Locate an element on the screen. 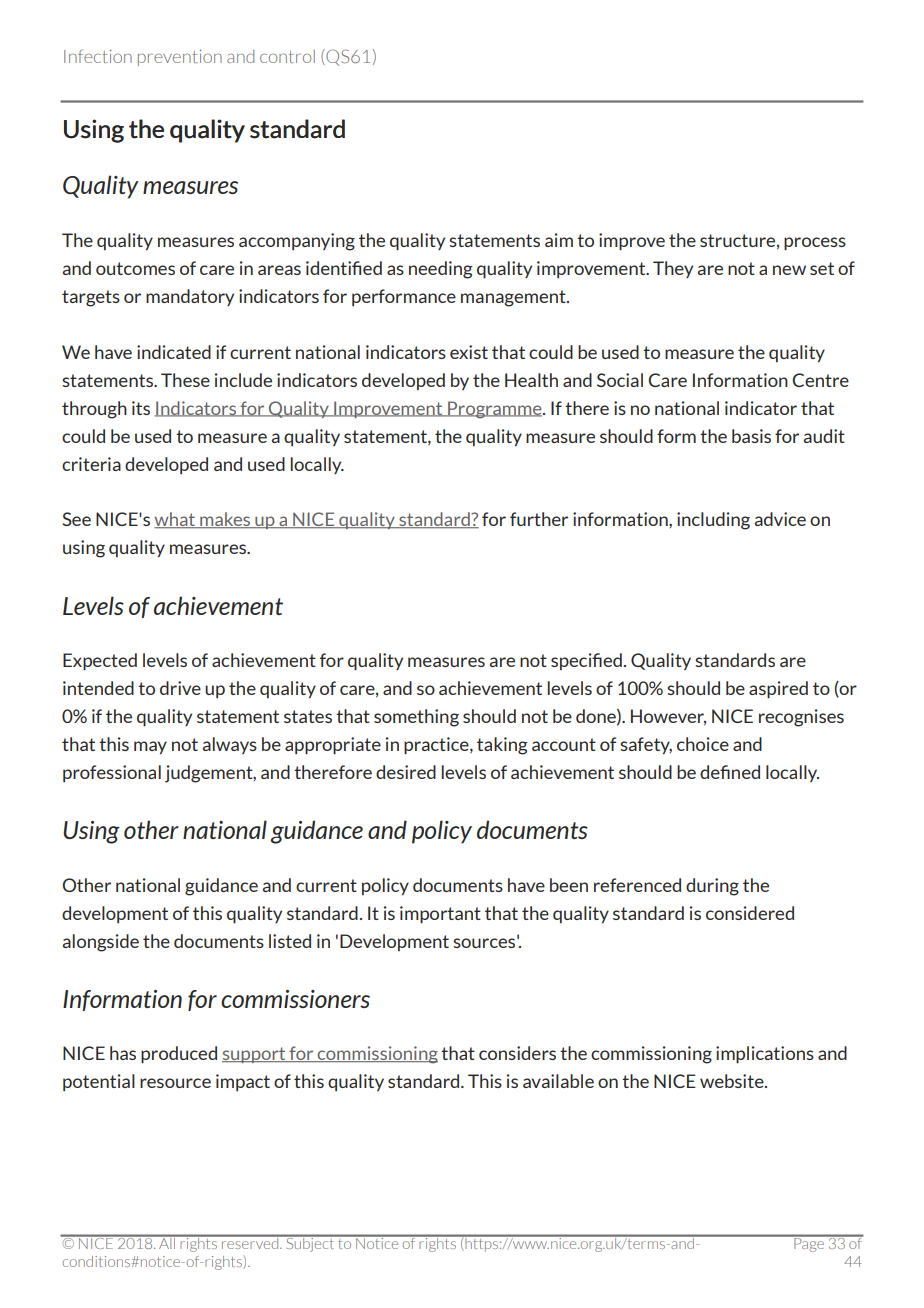 The image size is (924, 1308). website is located at coordinates (733, 1081).
